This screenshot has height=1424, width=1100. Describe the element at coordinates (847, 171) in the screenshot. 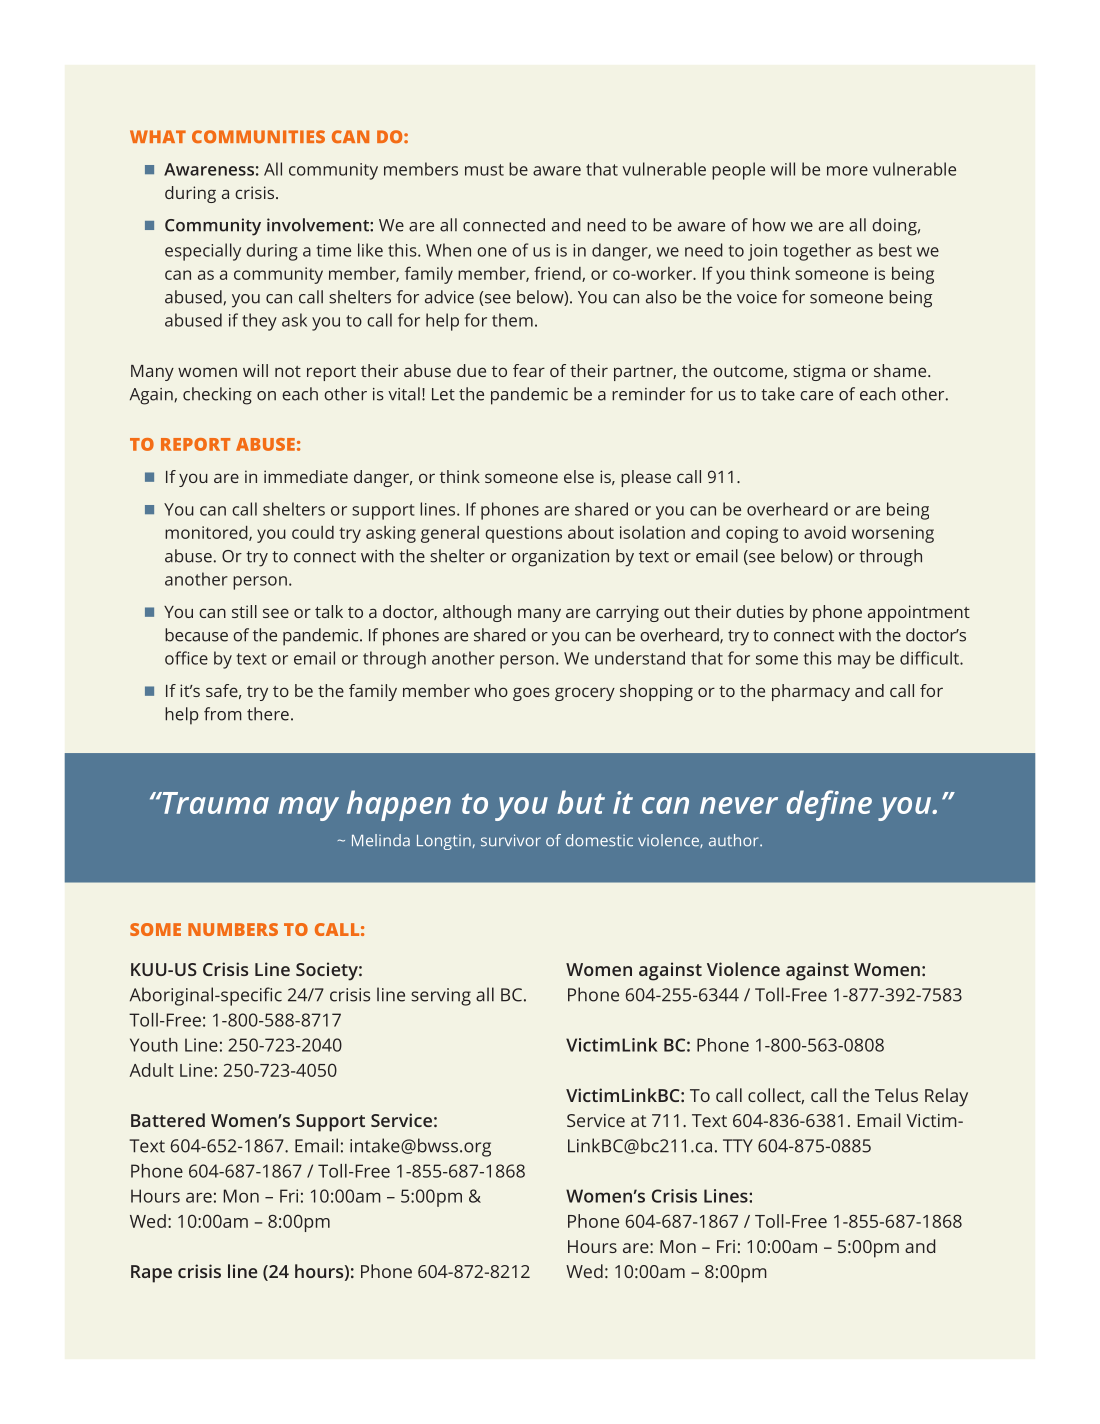

I see `more` at that location.
